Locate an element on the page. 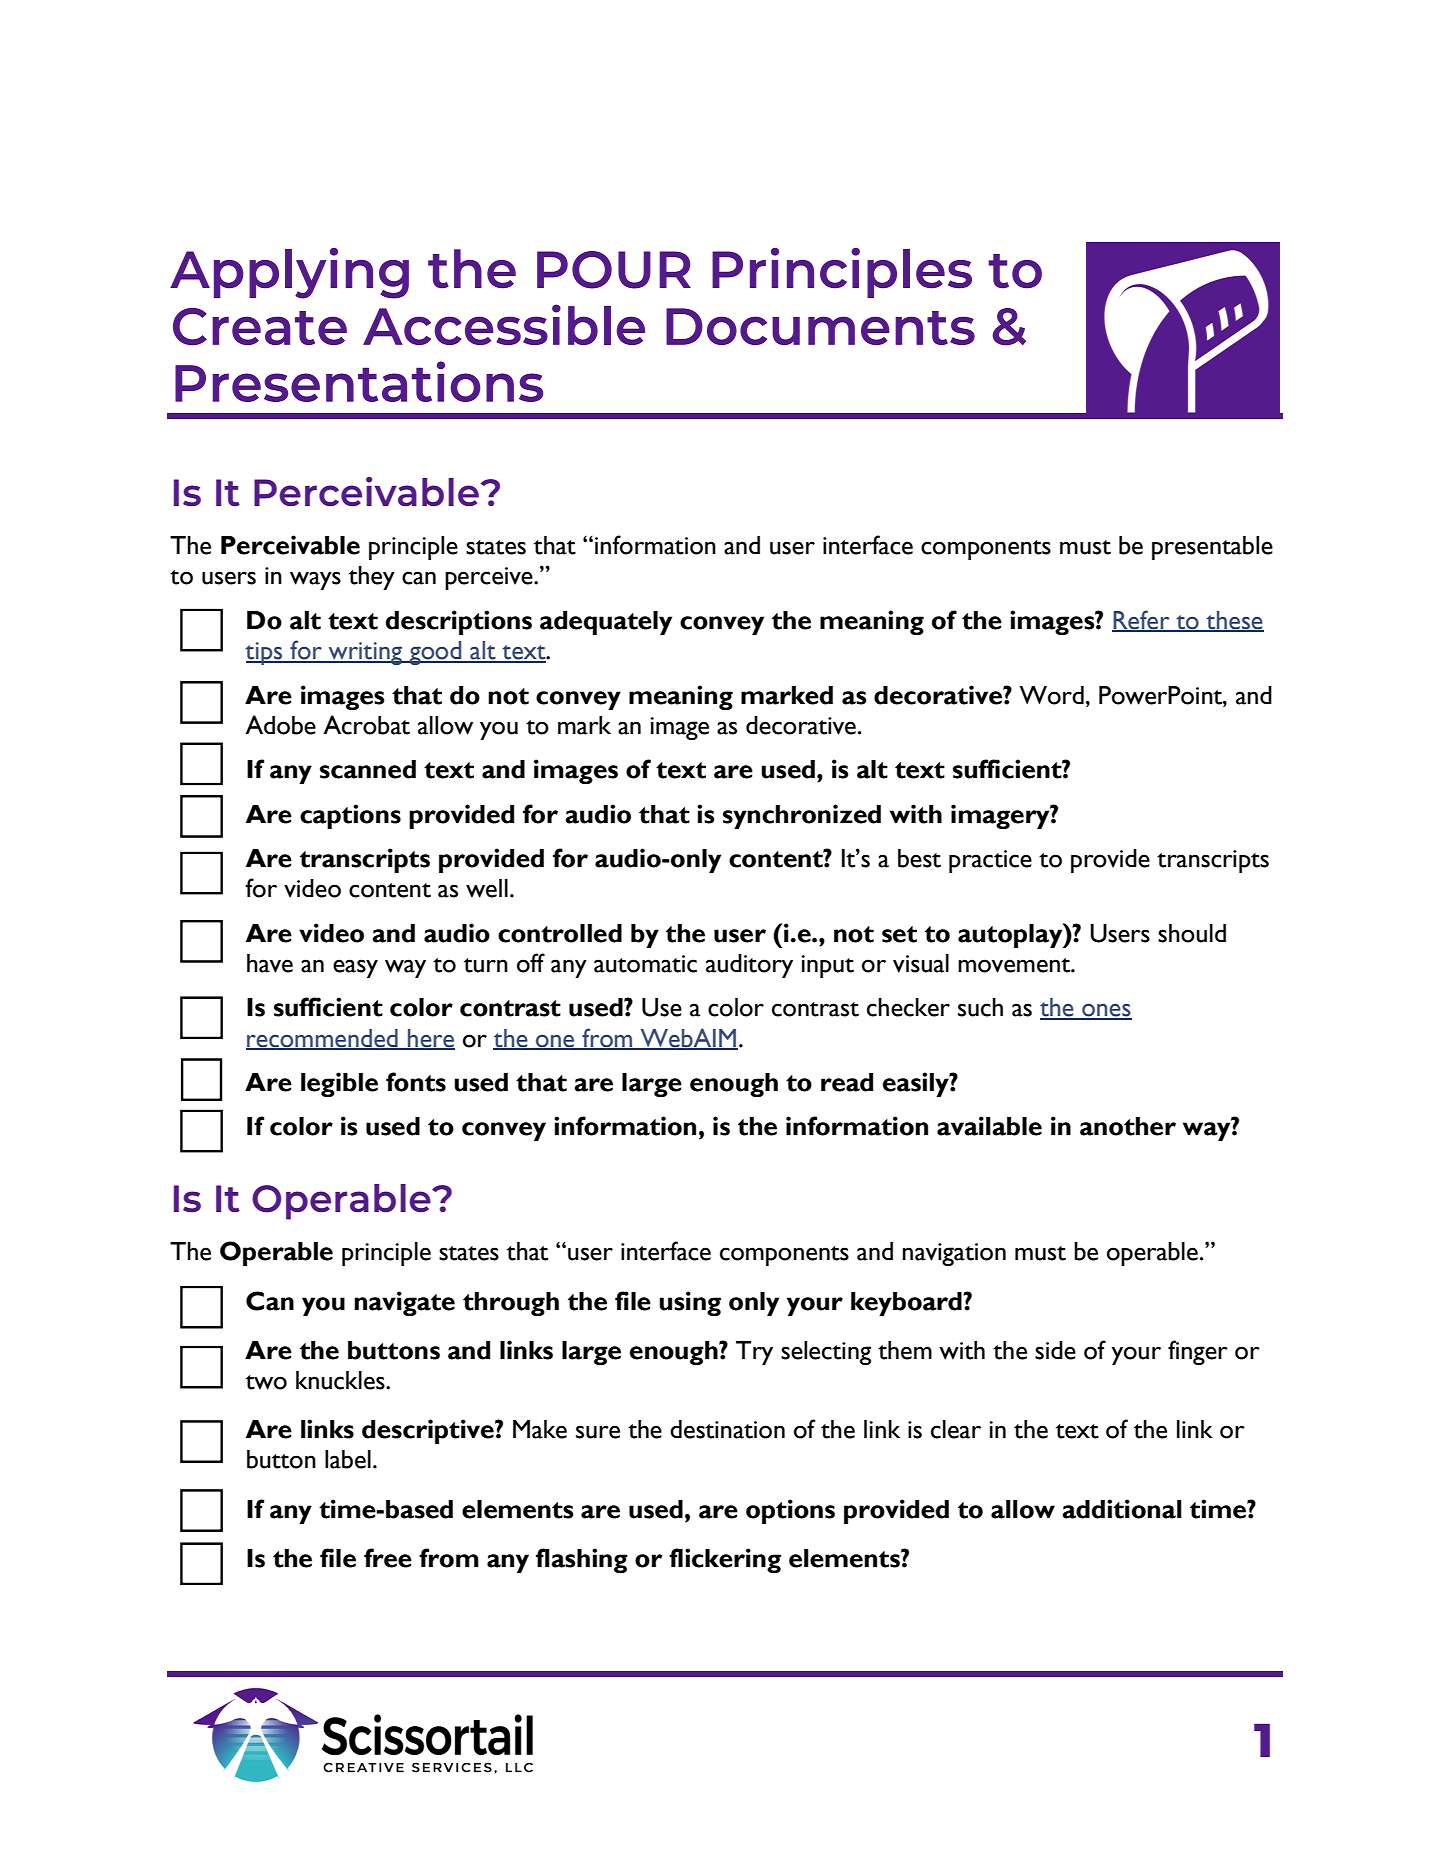 The height and width of the page is (1876, 1450). presentable is located at coordinates (1212, 548).
